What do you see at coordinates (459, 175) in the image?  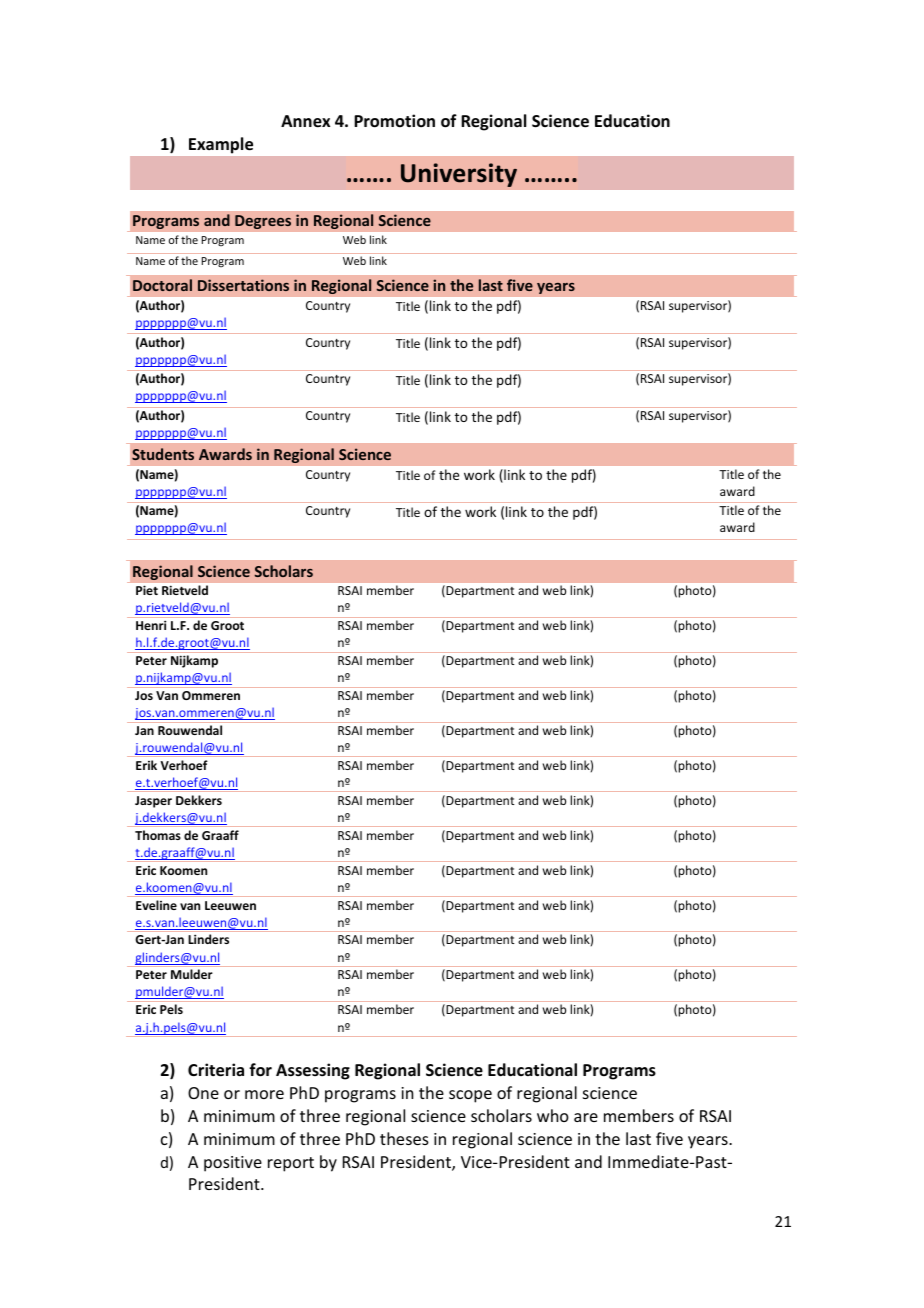 I see `University` at bounding box center [459, 175].
